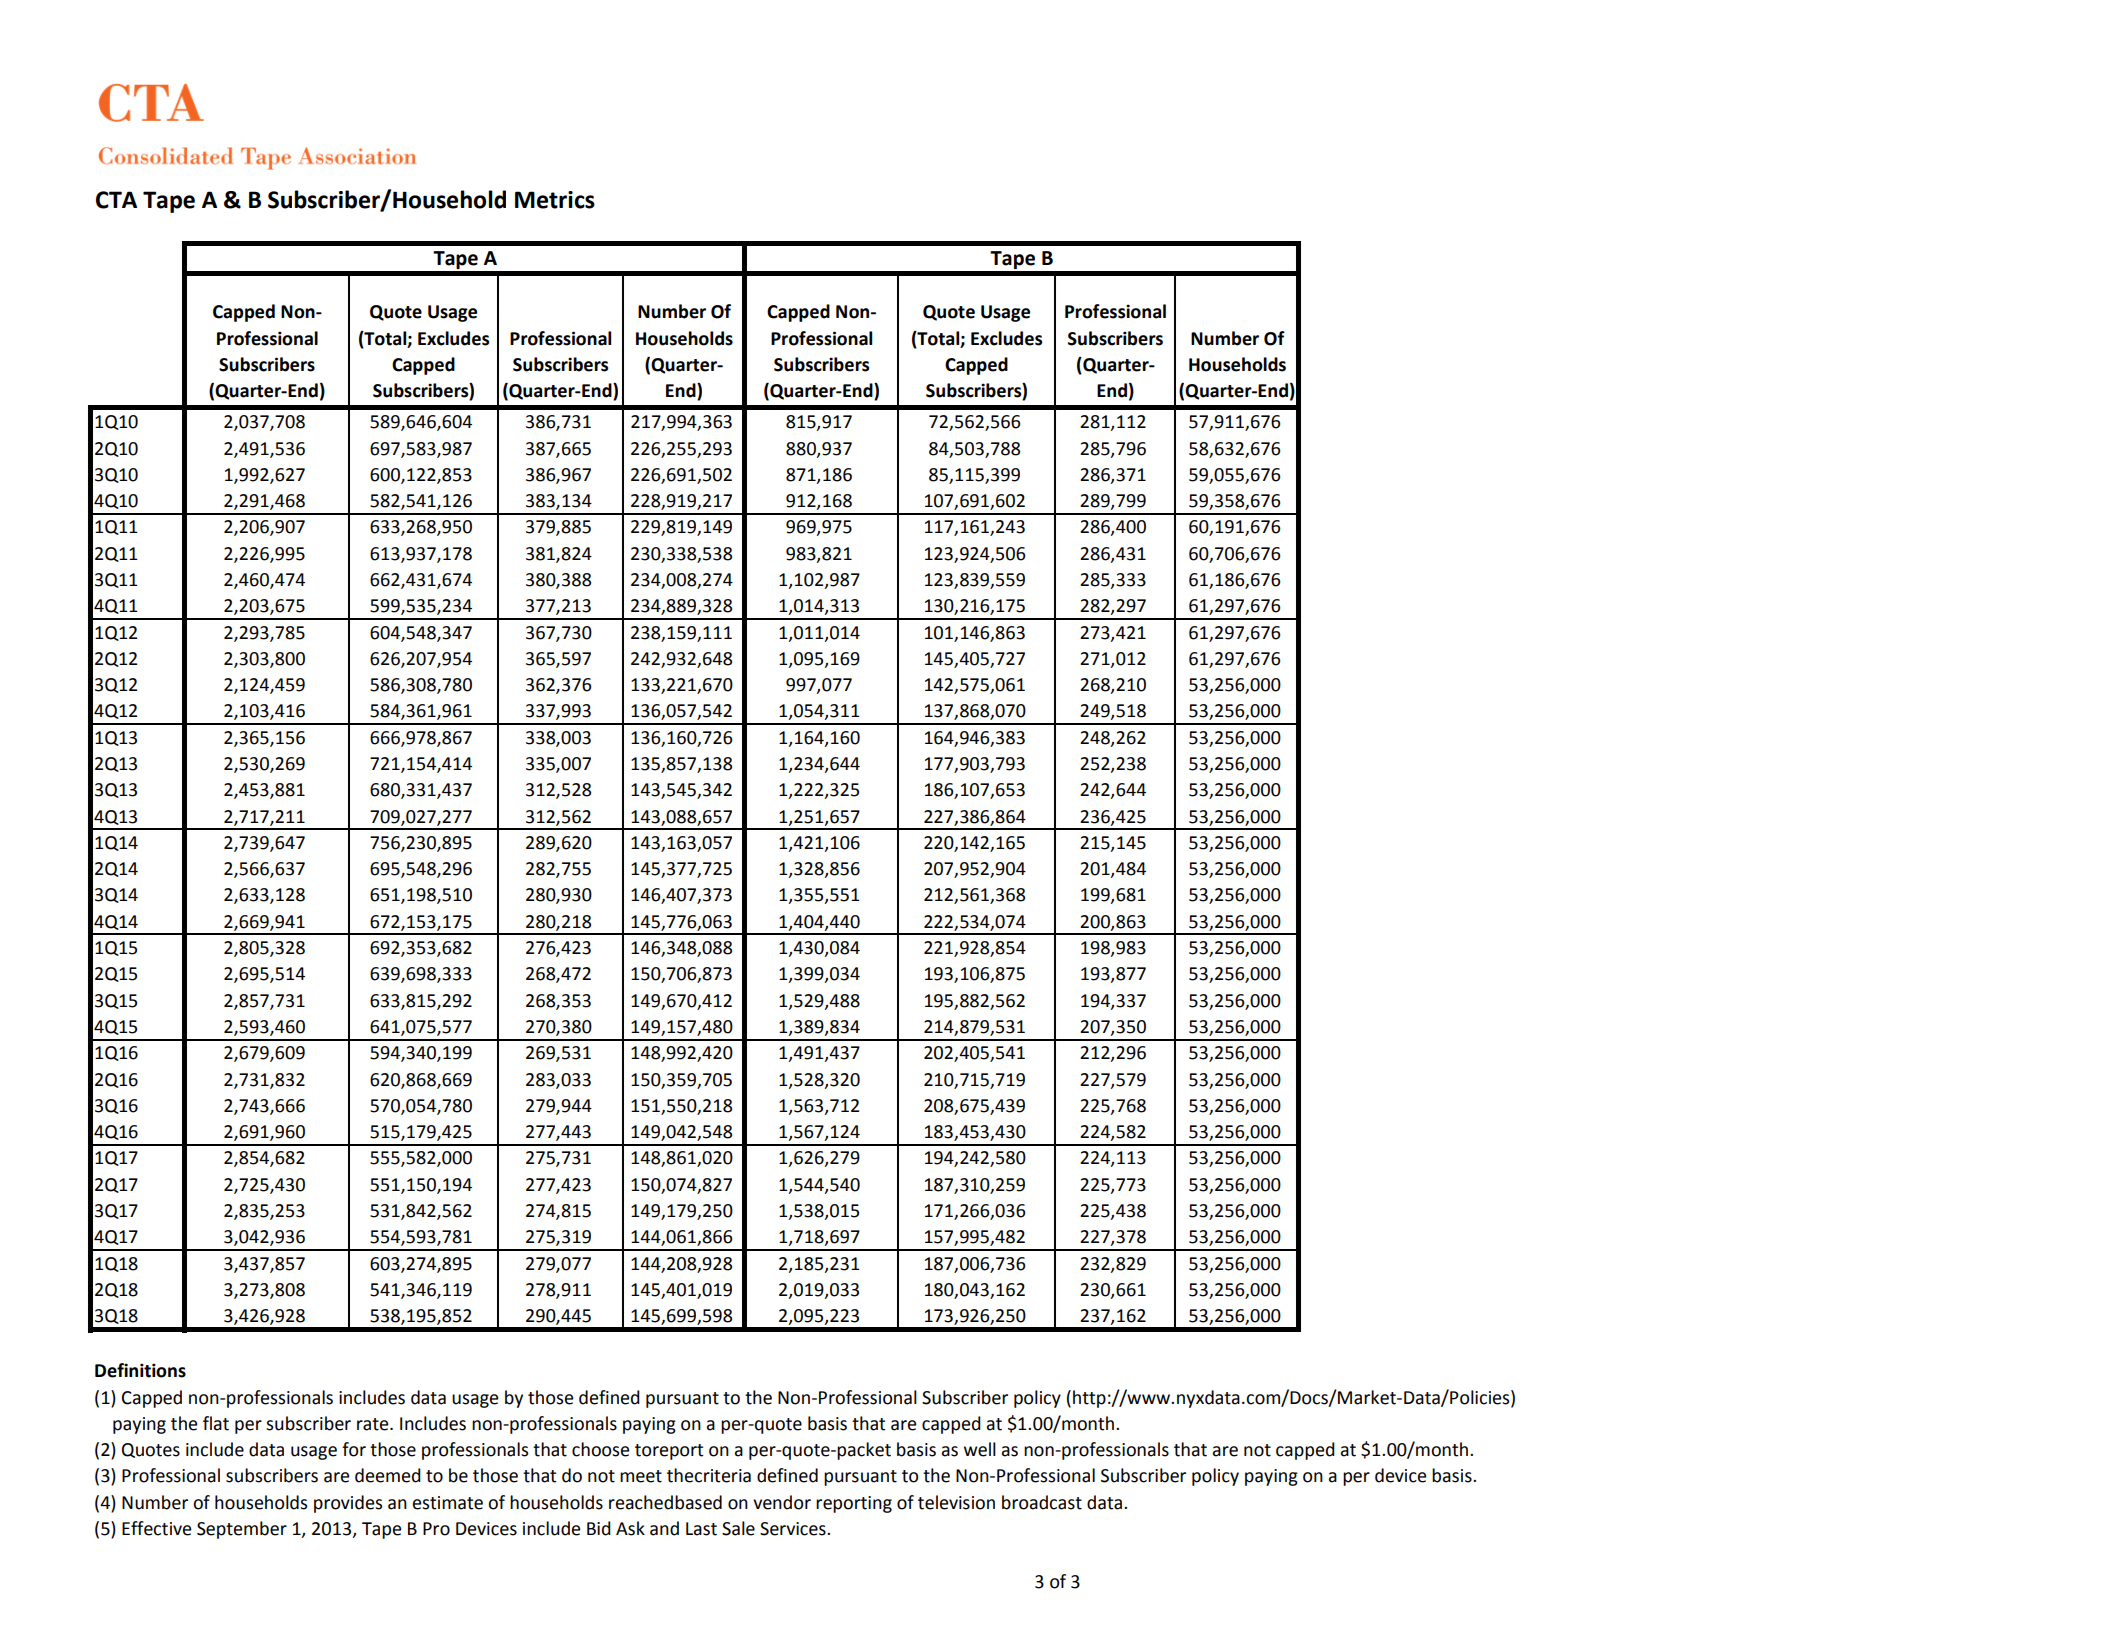 This screenshot has height=1635, width=2116. Describe the element at coordinates (854, 1504) in the screenshot. I see `reporting` at that location.
